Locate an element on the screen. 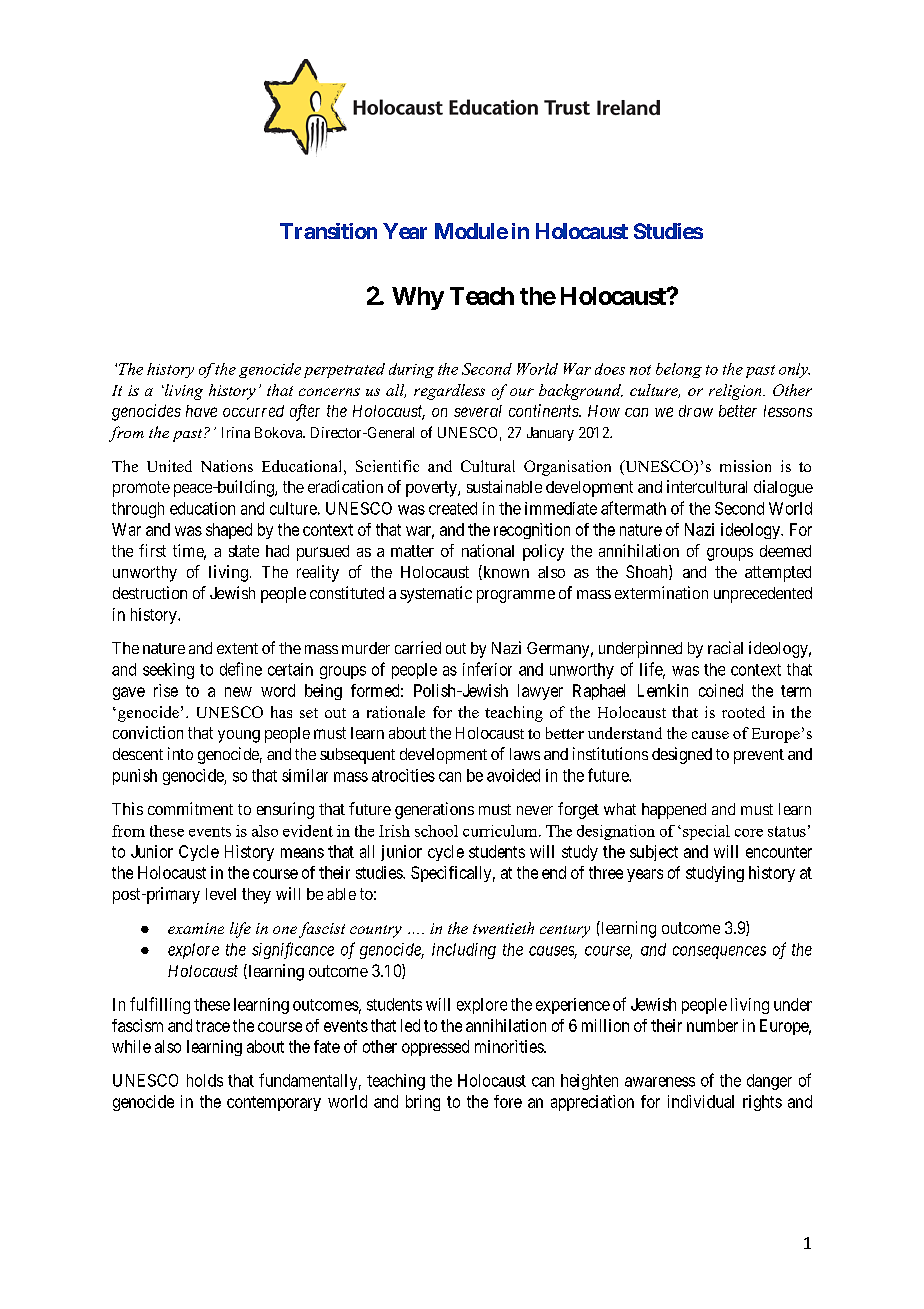  Why is located at coordinates (418, 298).
